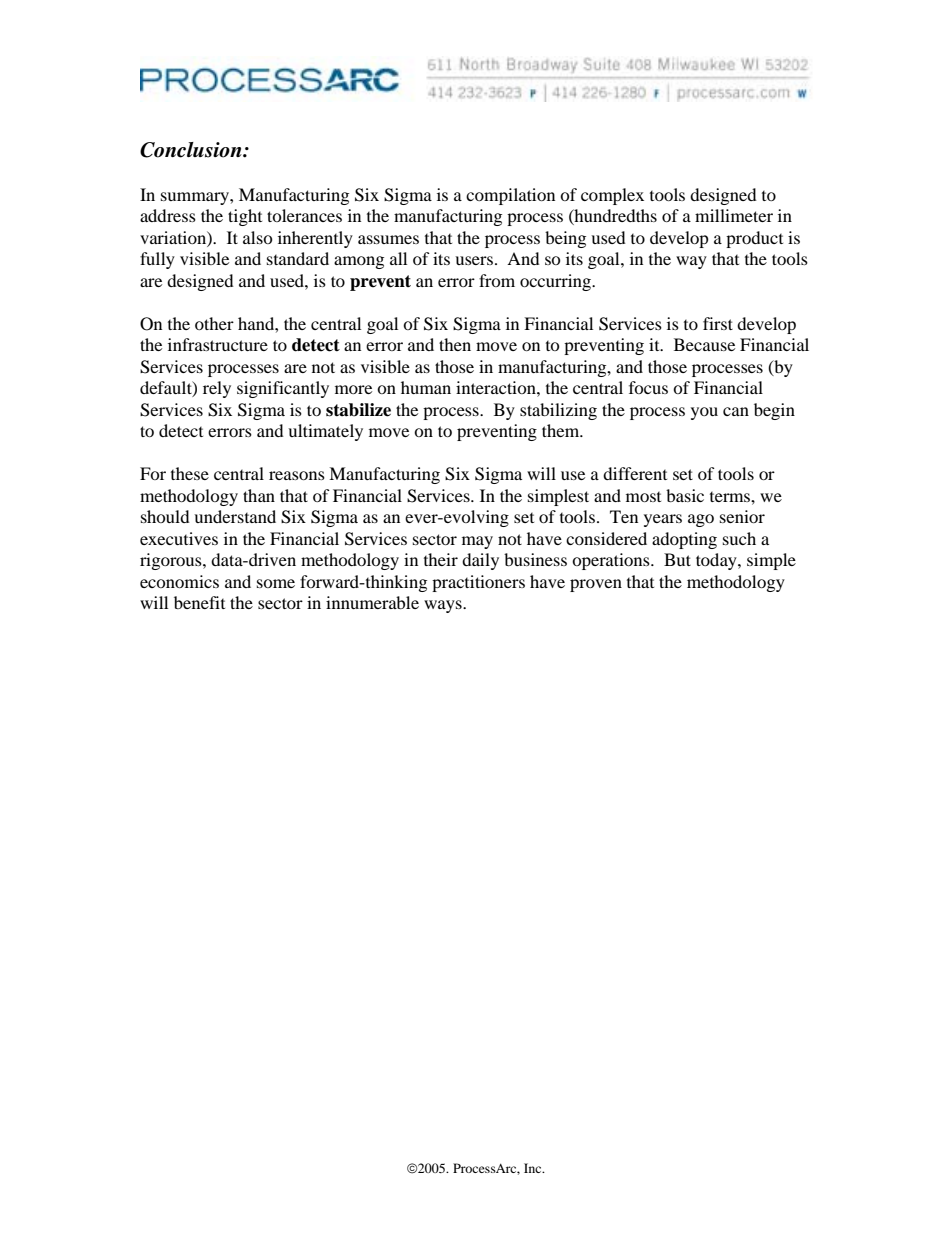  What do you see at coordinates (245, 217) in the document?
I see `tight` at bounding box center [245, 217].
